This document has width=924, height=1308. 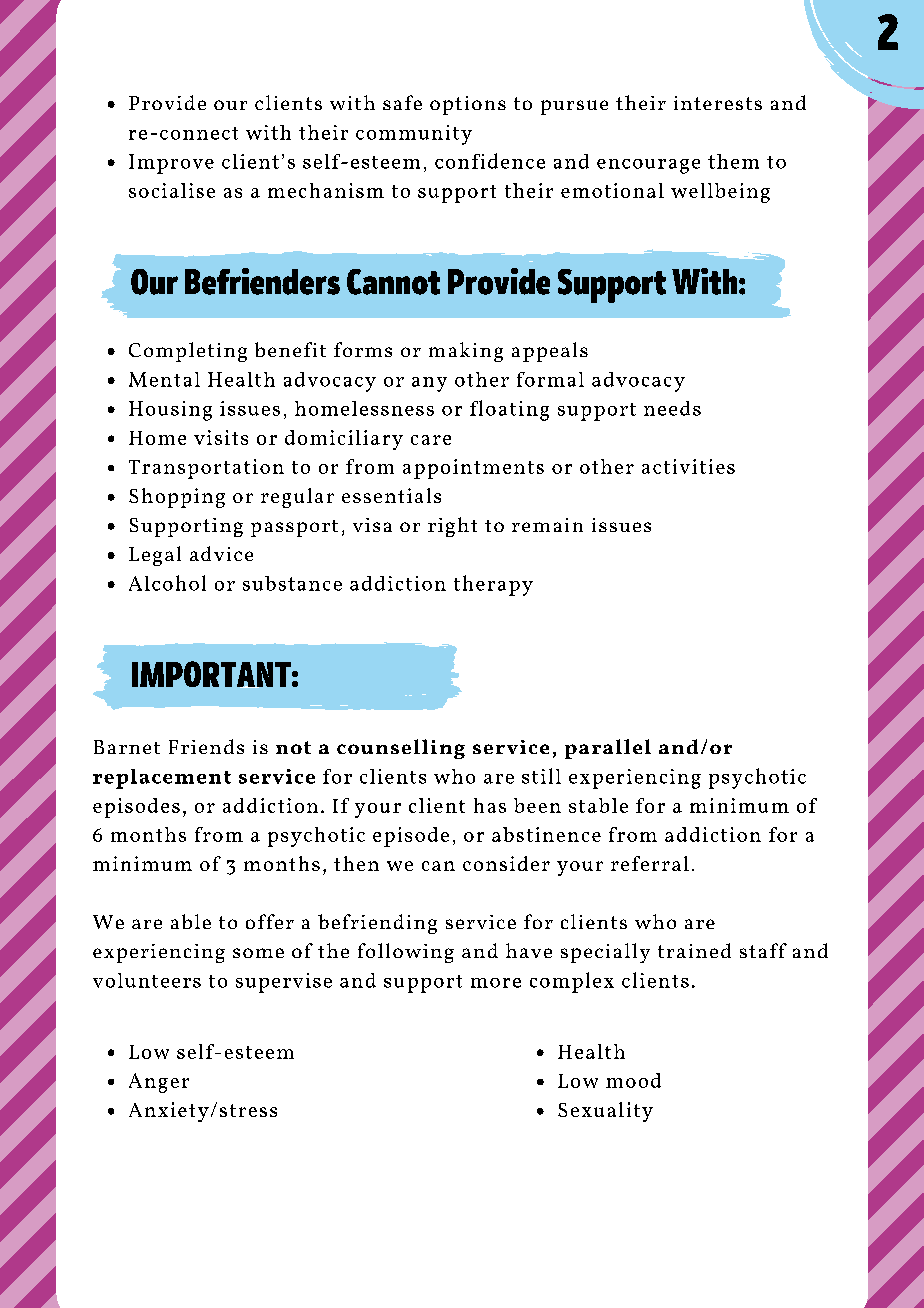 What do you see at coordinates (414, 135) in the document?
I see `community` at bounding box center [414, 135].
